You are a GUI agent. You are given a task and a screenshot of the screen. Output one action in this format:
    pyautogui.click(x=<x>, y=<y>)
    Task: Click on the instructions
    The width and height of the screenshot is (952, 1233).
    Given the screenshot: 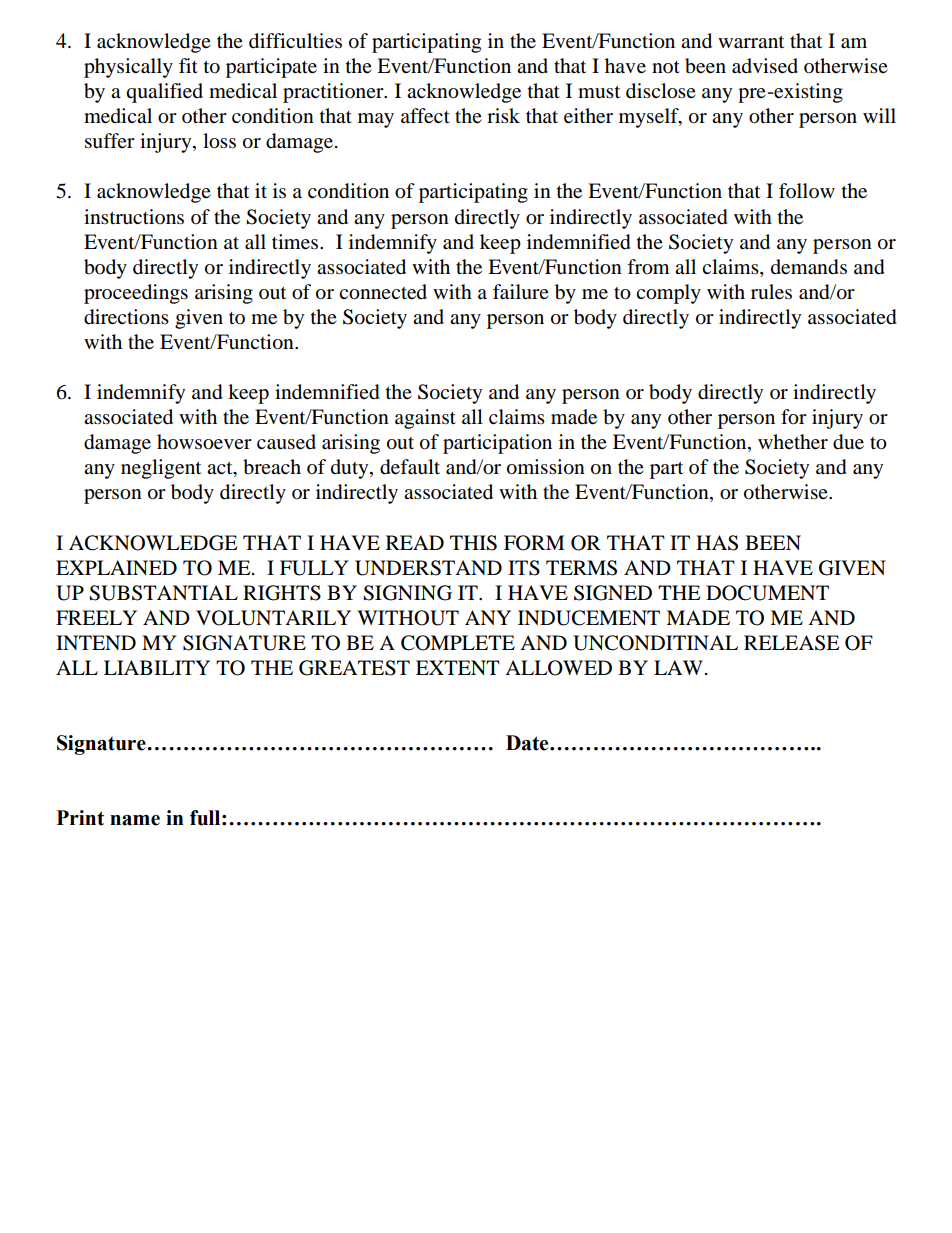 What is the action you would take?
    pyautogui.click(x=134, y=217)
